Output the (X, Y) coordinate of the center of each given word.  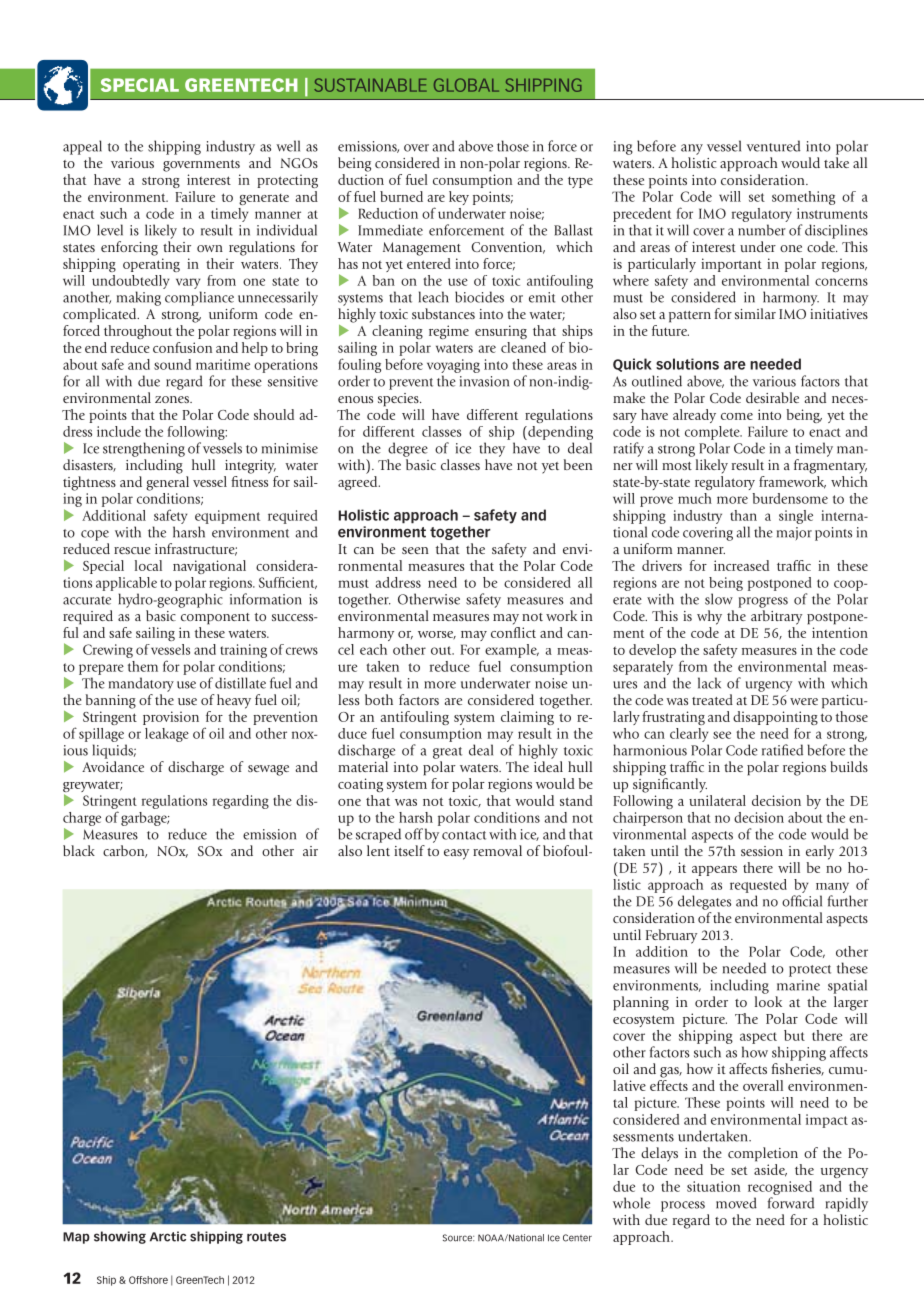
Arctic (168, 1236)
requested (758, 886)
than (743, 515)
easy (456, 854)
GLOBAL (466, 85)
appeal (82, 147)
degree (408, 449)
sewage (268, 770)
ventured (774, 146)
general (167, 483)
